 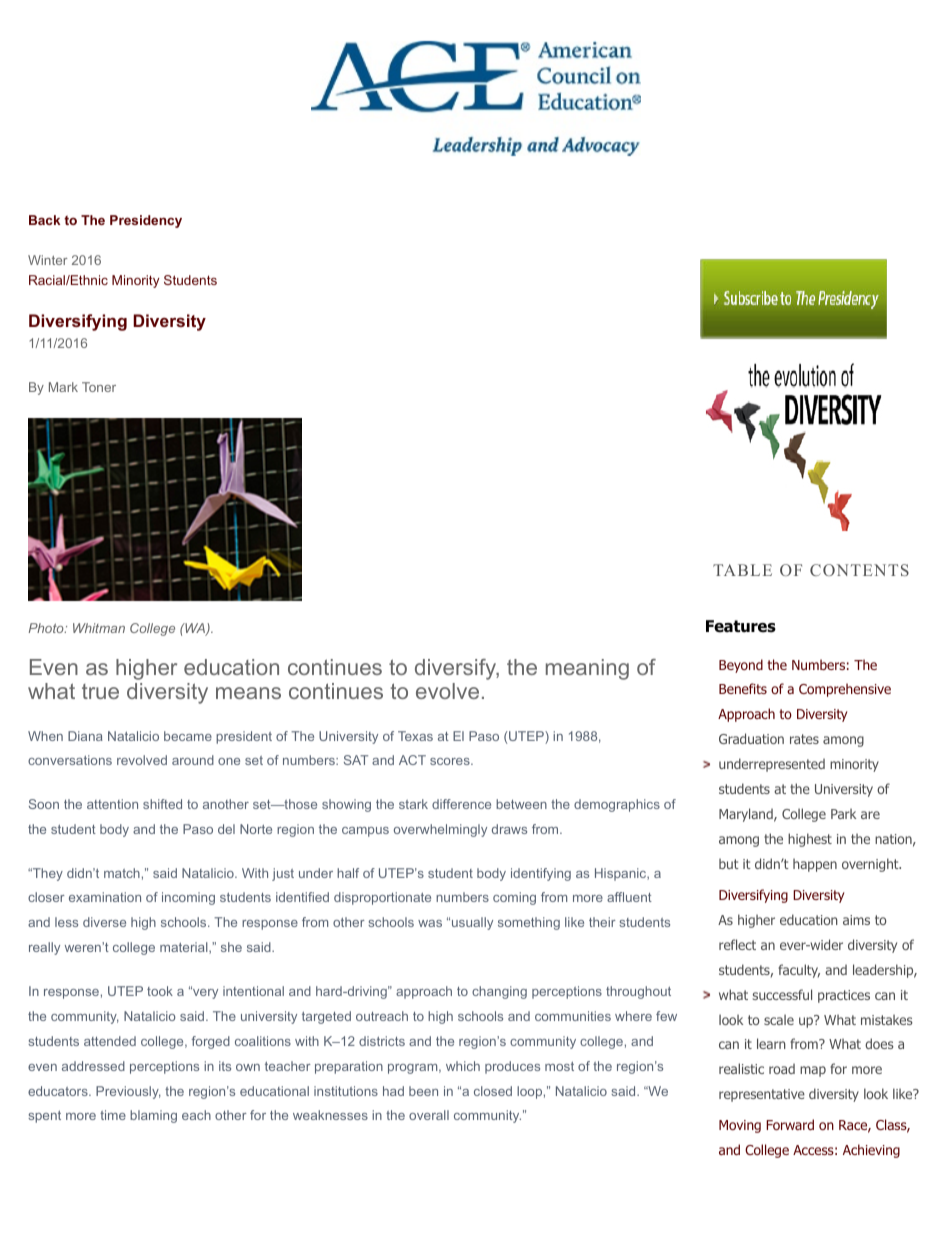 I want to click on TABLE, so click(x=742, y=570).
